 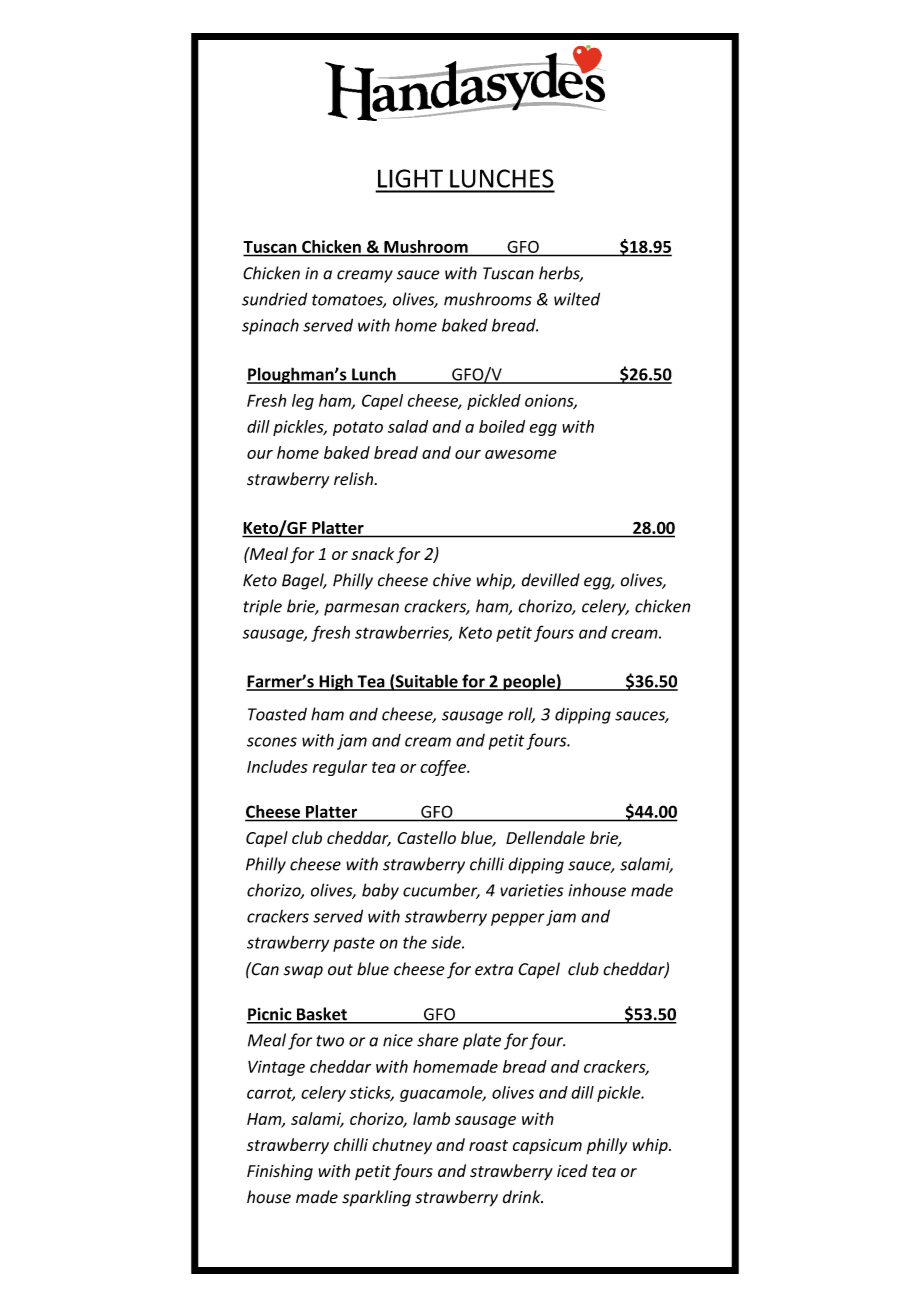 What do you see at coordinates (415, 942) in the screenshot?
I see `the` at bounding box center [415, 942].
